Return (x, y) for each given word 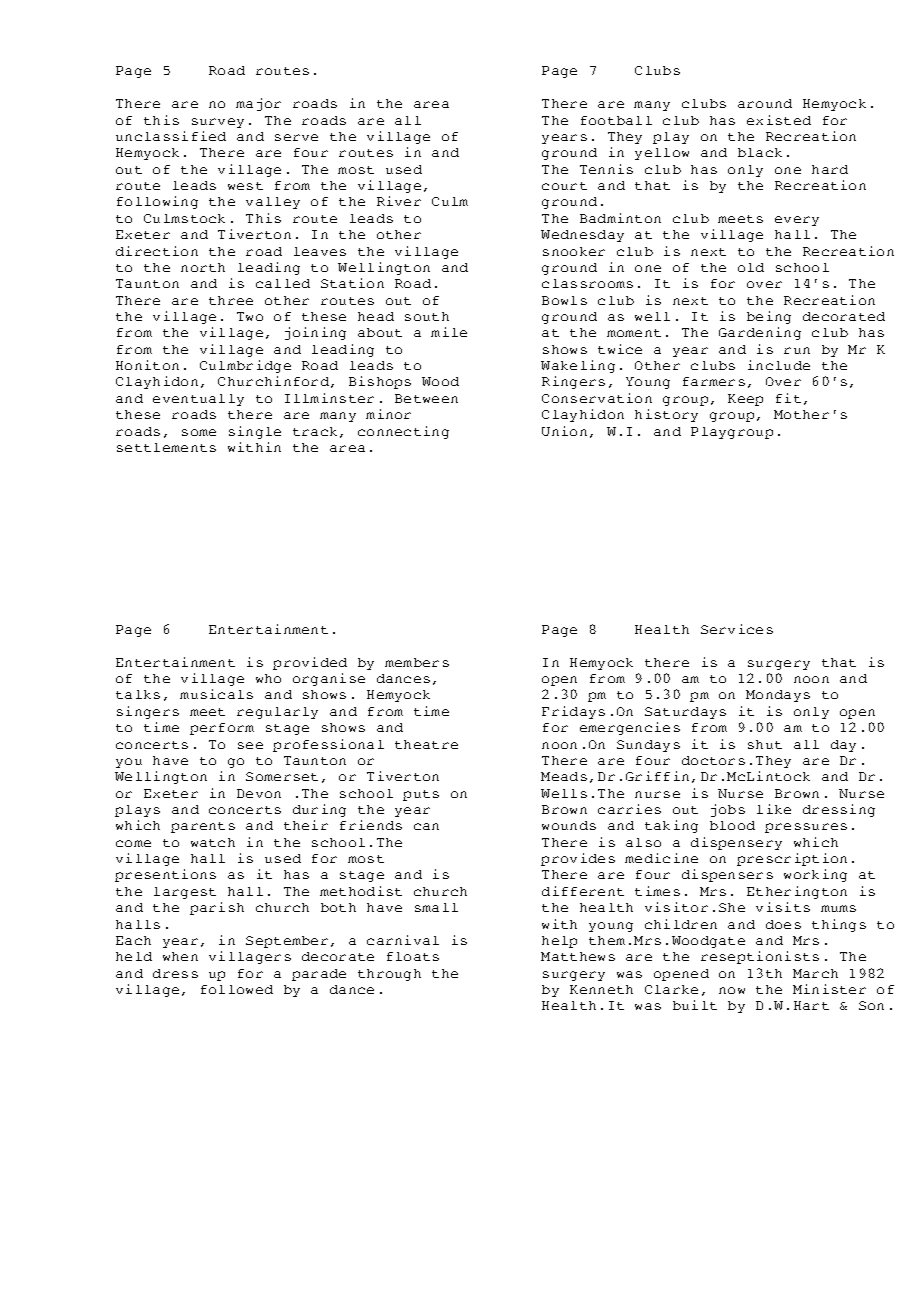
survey (218, 123)
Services (737, 629)
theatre (426, 744)
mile (449, 332)
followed (237, 989)
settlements (166, 447)
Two (250, 316)
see (250, 745)
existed (779, 120)
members (417, 662)
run (797, 350)
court (564, 186)
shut (765, 744)
